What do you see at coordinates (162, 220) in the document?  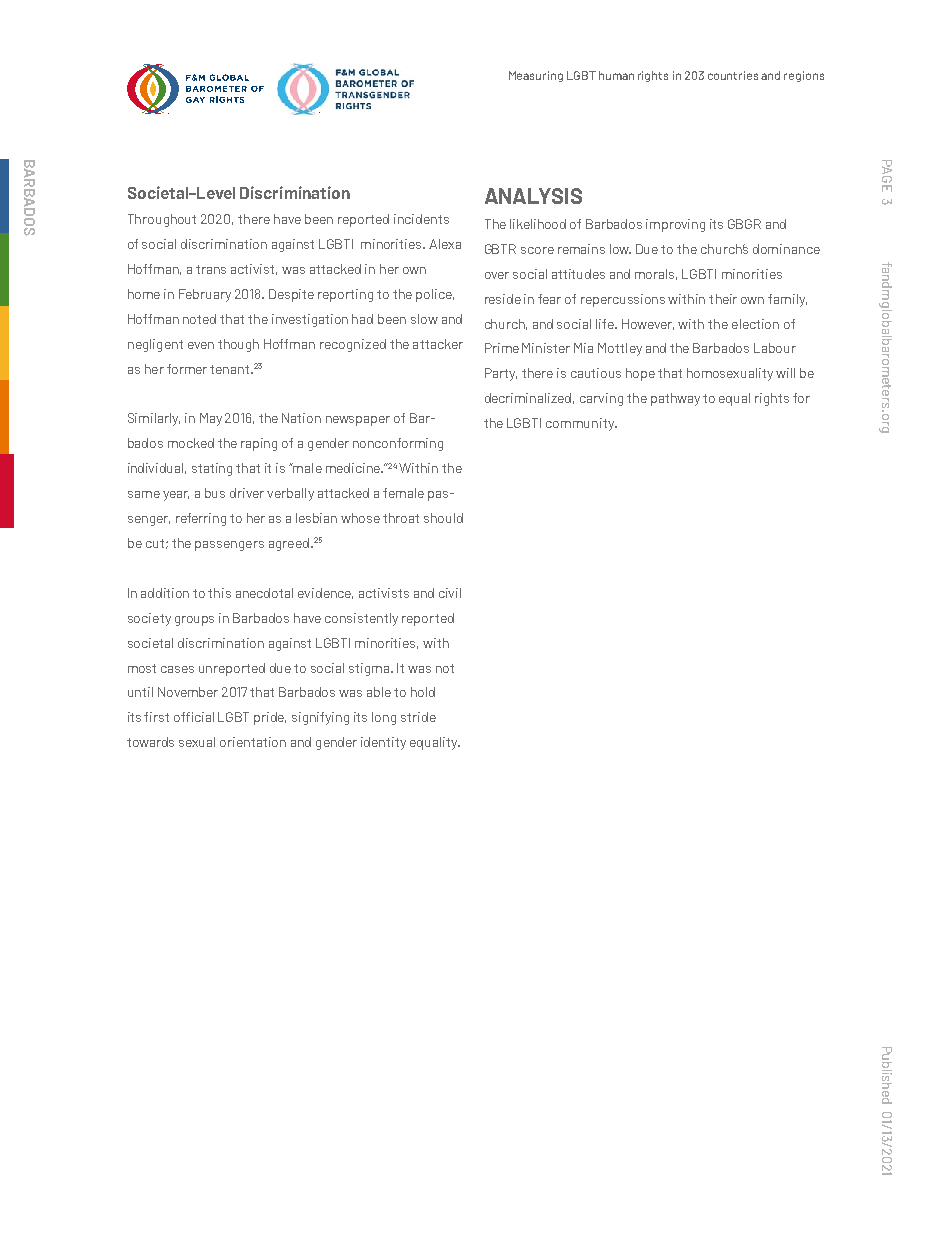 I see `Throughout` at bounding box center [162, 220].
